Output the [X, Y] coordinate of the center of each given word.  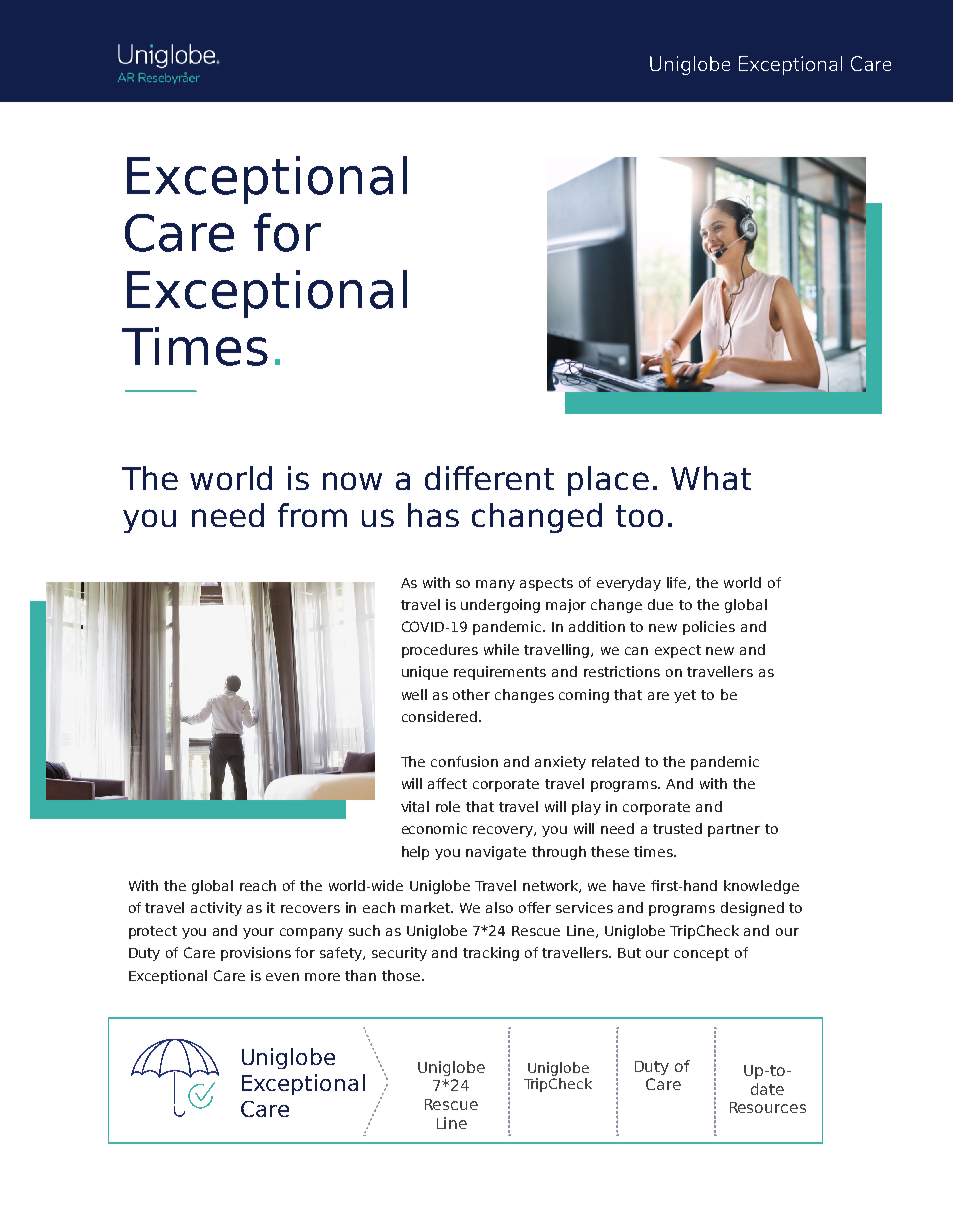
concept [701, 954]
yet [685, 696]
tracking [491, 954]
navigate [496, 853]
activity [216, 909]
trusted [677, 828]
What [711, 478]
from [312, 515]
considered [439, 716]
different [489, 478]
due [660, 604]
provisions [256, 954]
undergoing [500, 606]
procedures [440, 651]
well [414, 694]
